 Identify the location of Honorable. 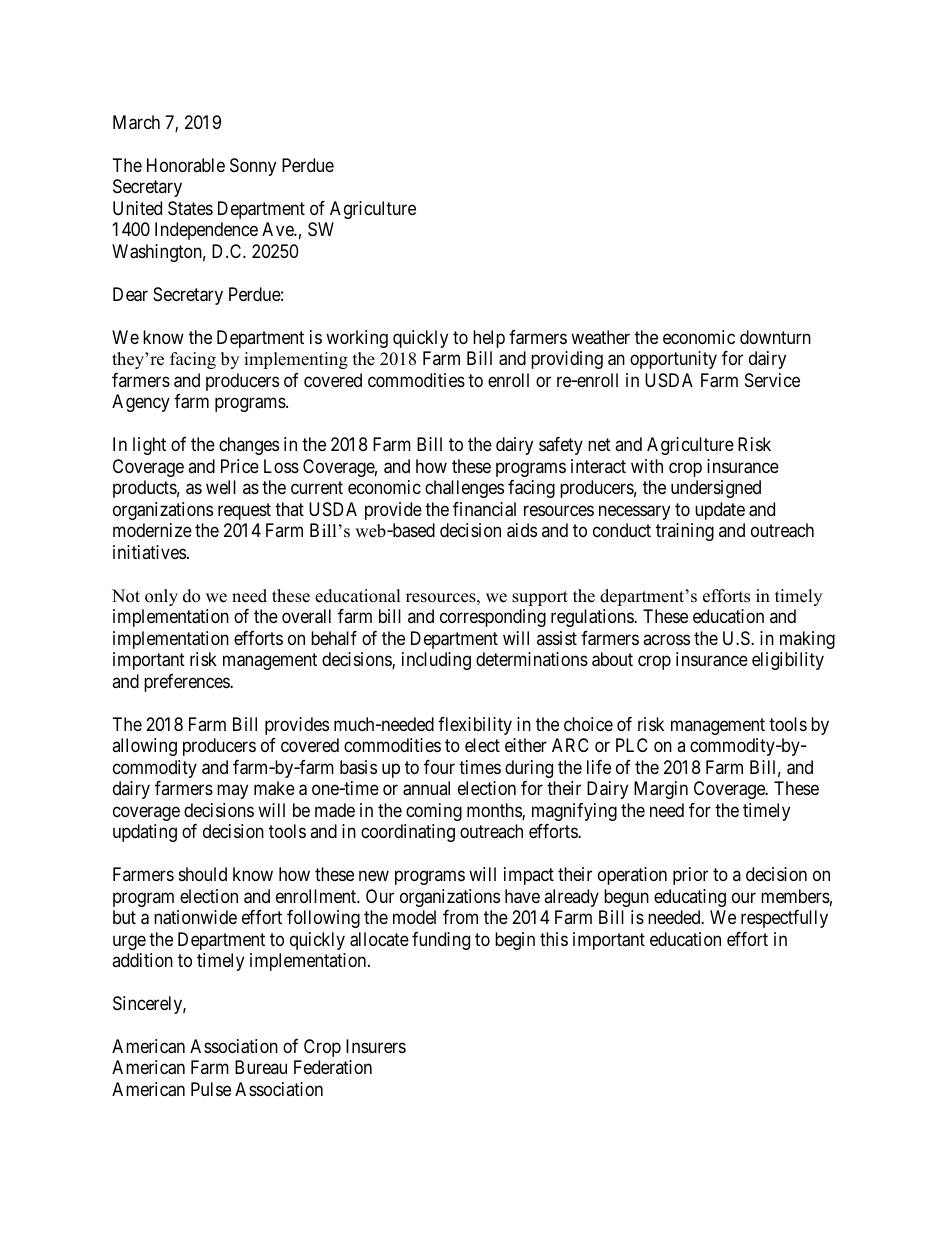
(186, 165).
